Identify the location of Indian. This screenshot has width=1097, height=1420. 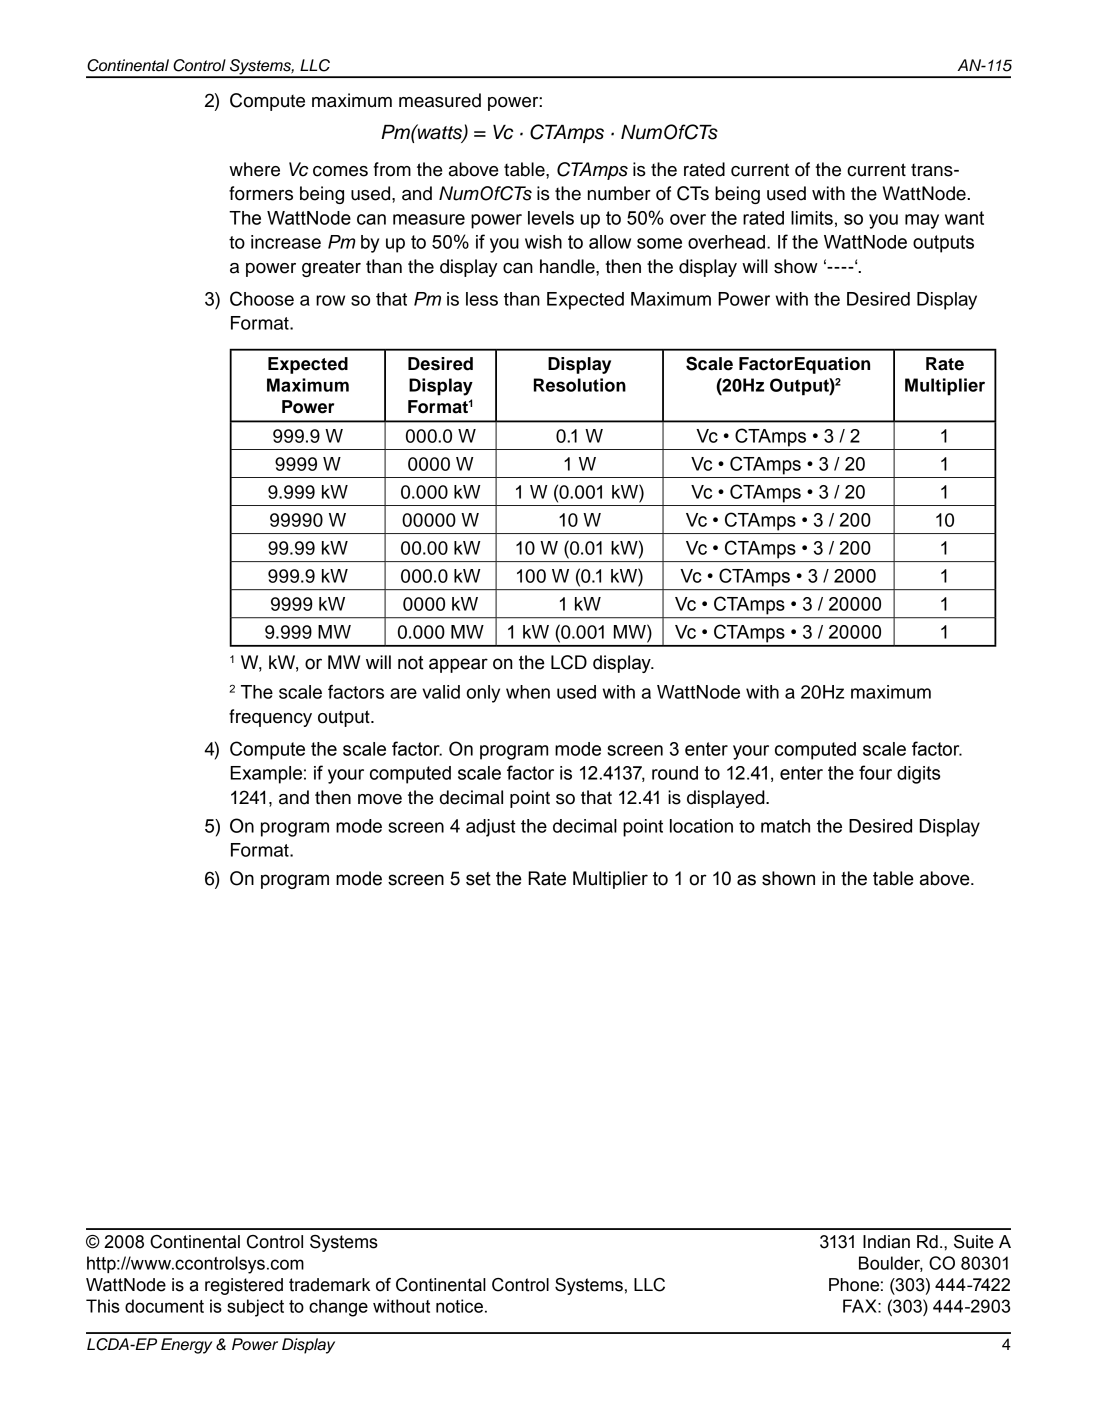
(886, 1242).
